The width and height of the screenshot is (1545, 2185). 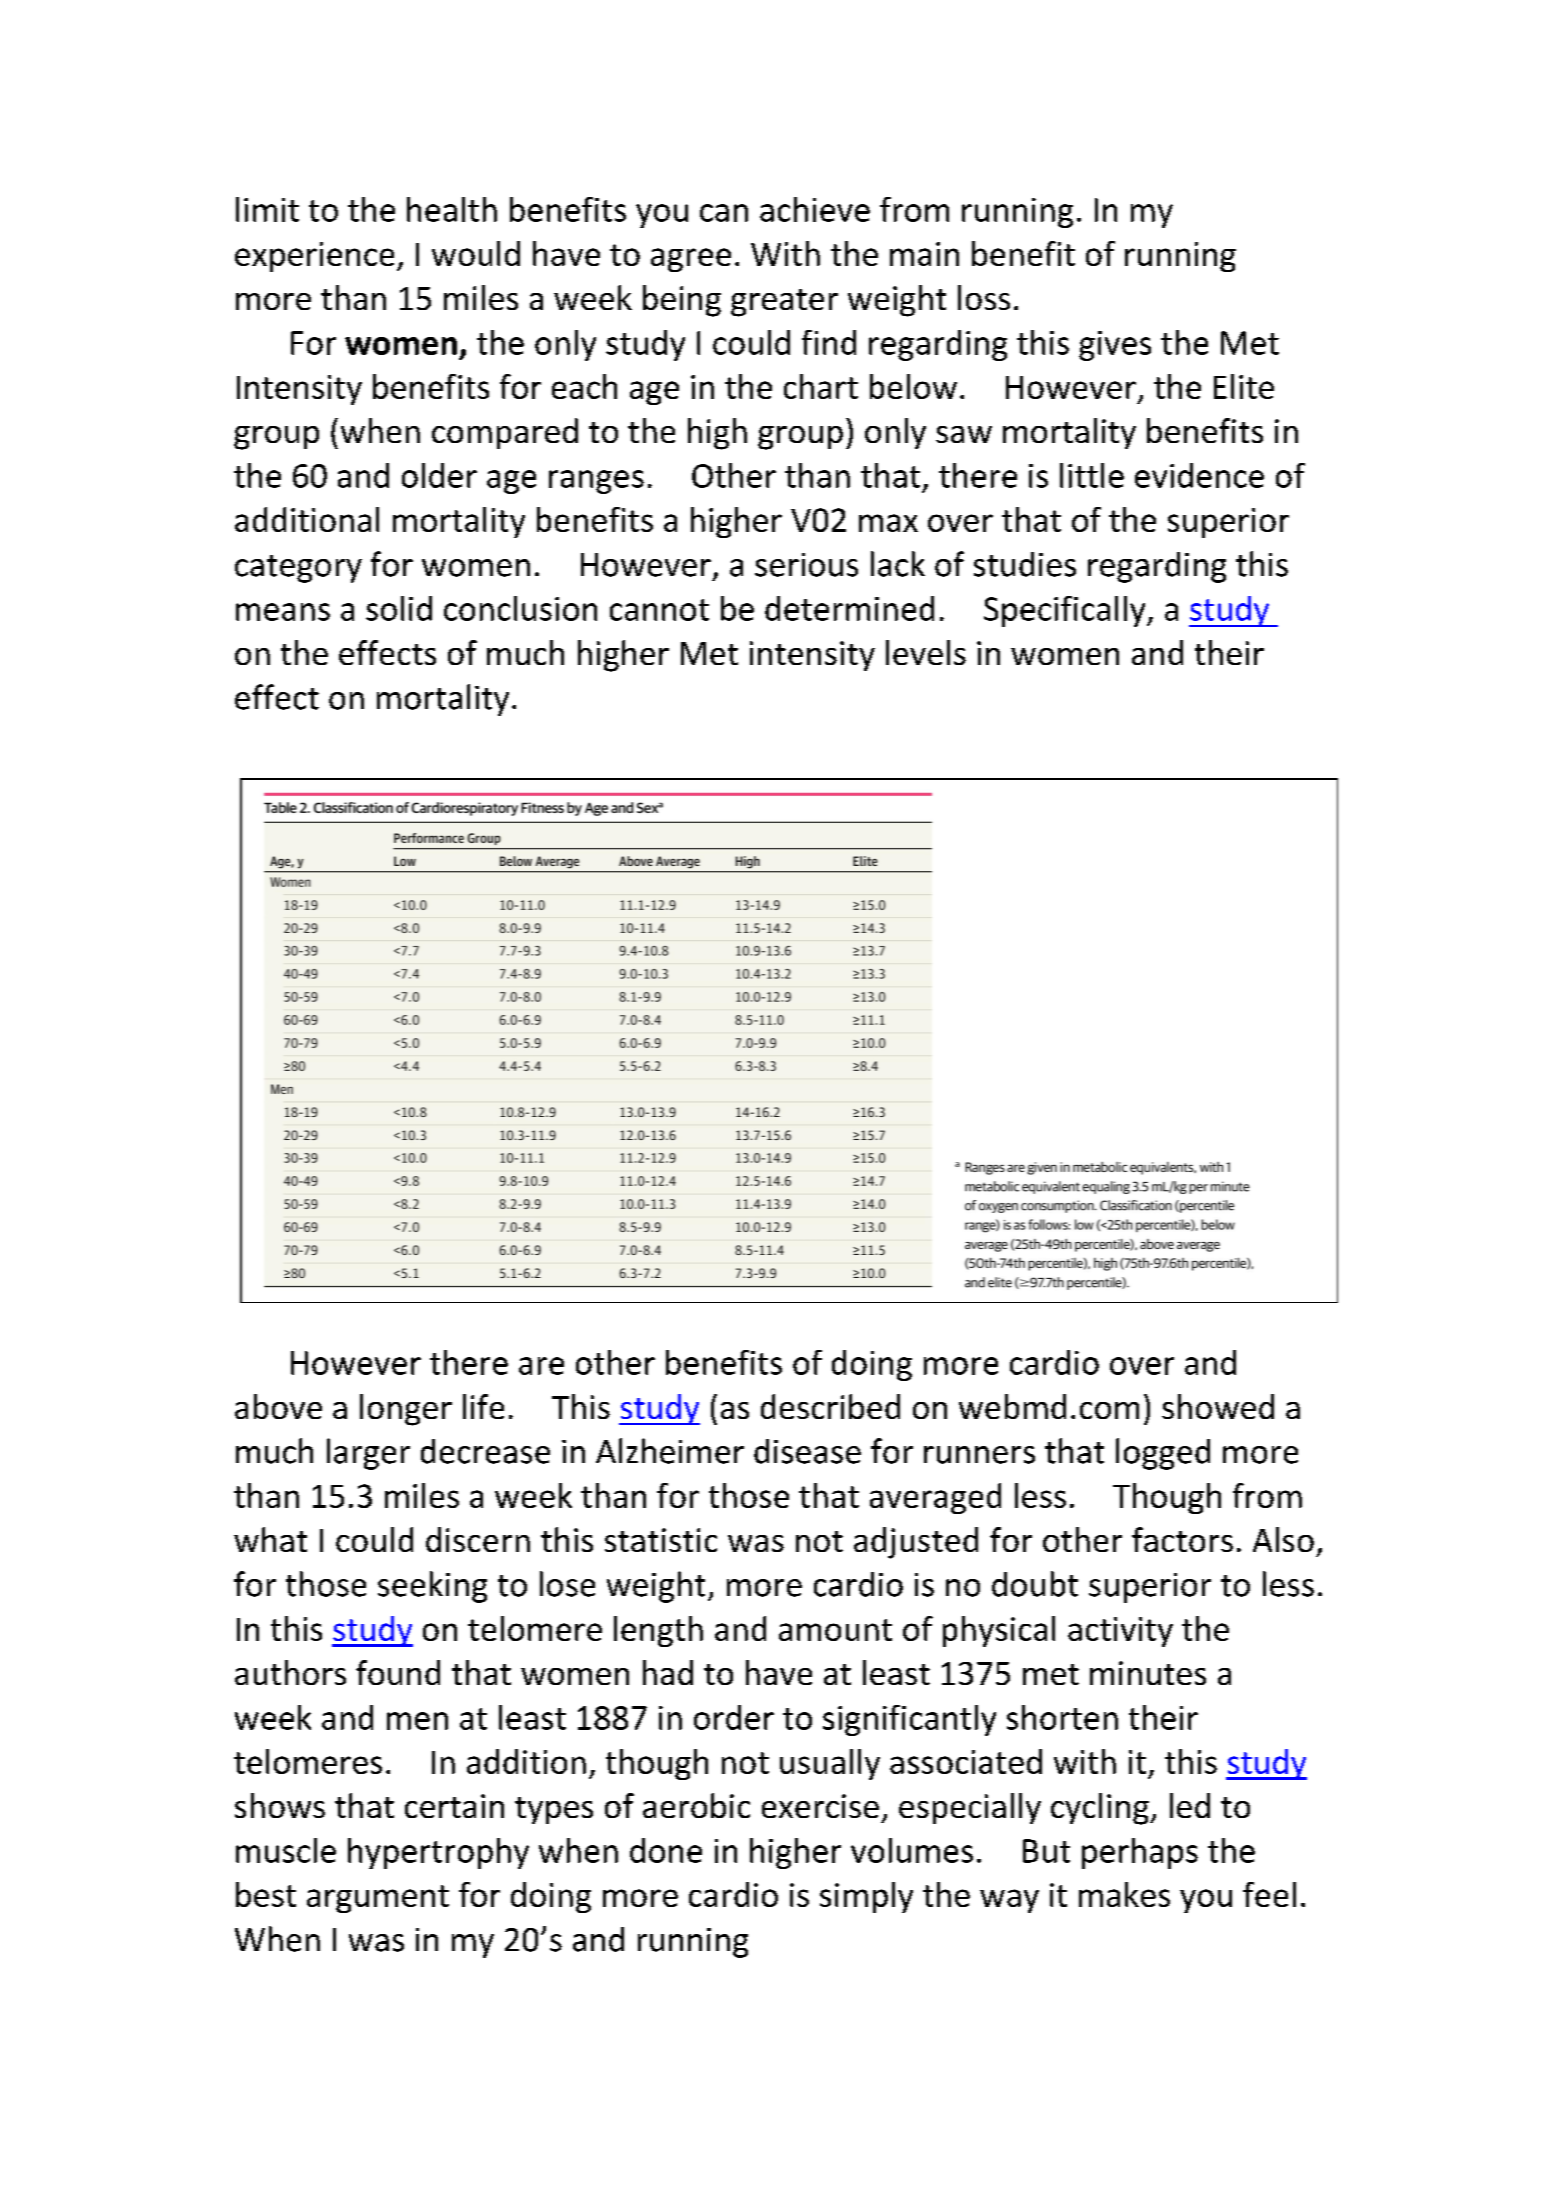 I want to click on longer, so click(x=406, y=1410).
